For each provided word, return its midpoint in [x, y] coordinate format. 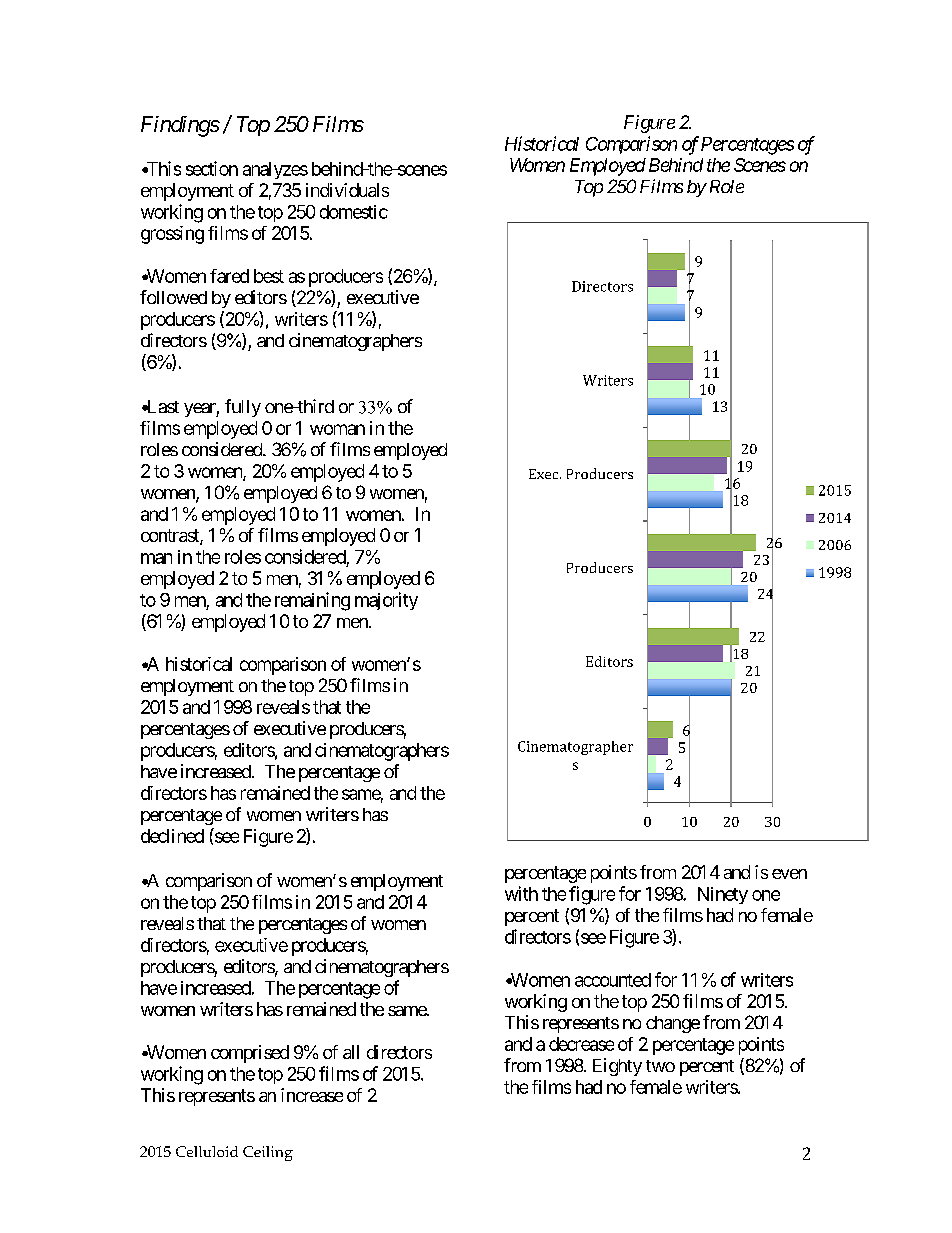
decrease [581, 1044]
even [789, 874]
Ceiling [268, 1153]
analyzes [275, 170]
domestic [354, 212]
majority [386, 601]
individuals [347, 190]
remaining [312, 601]
